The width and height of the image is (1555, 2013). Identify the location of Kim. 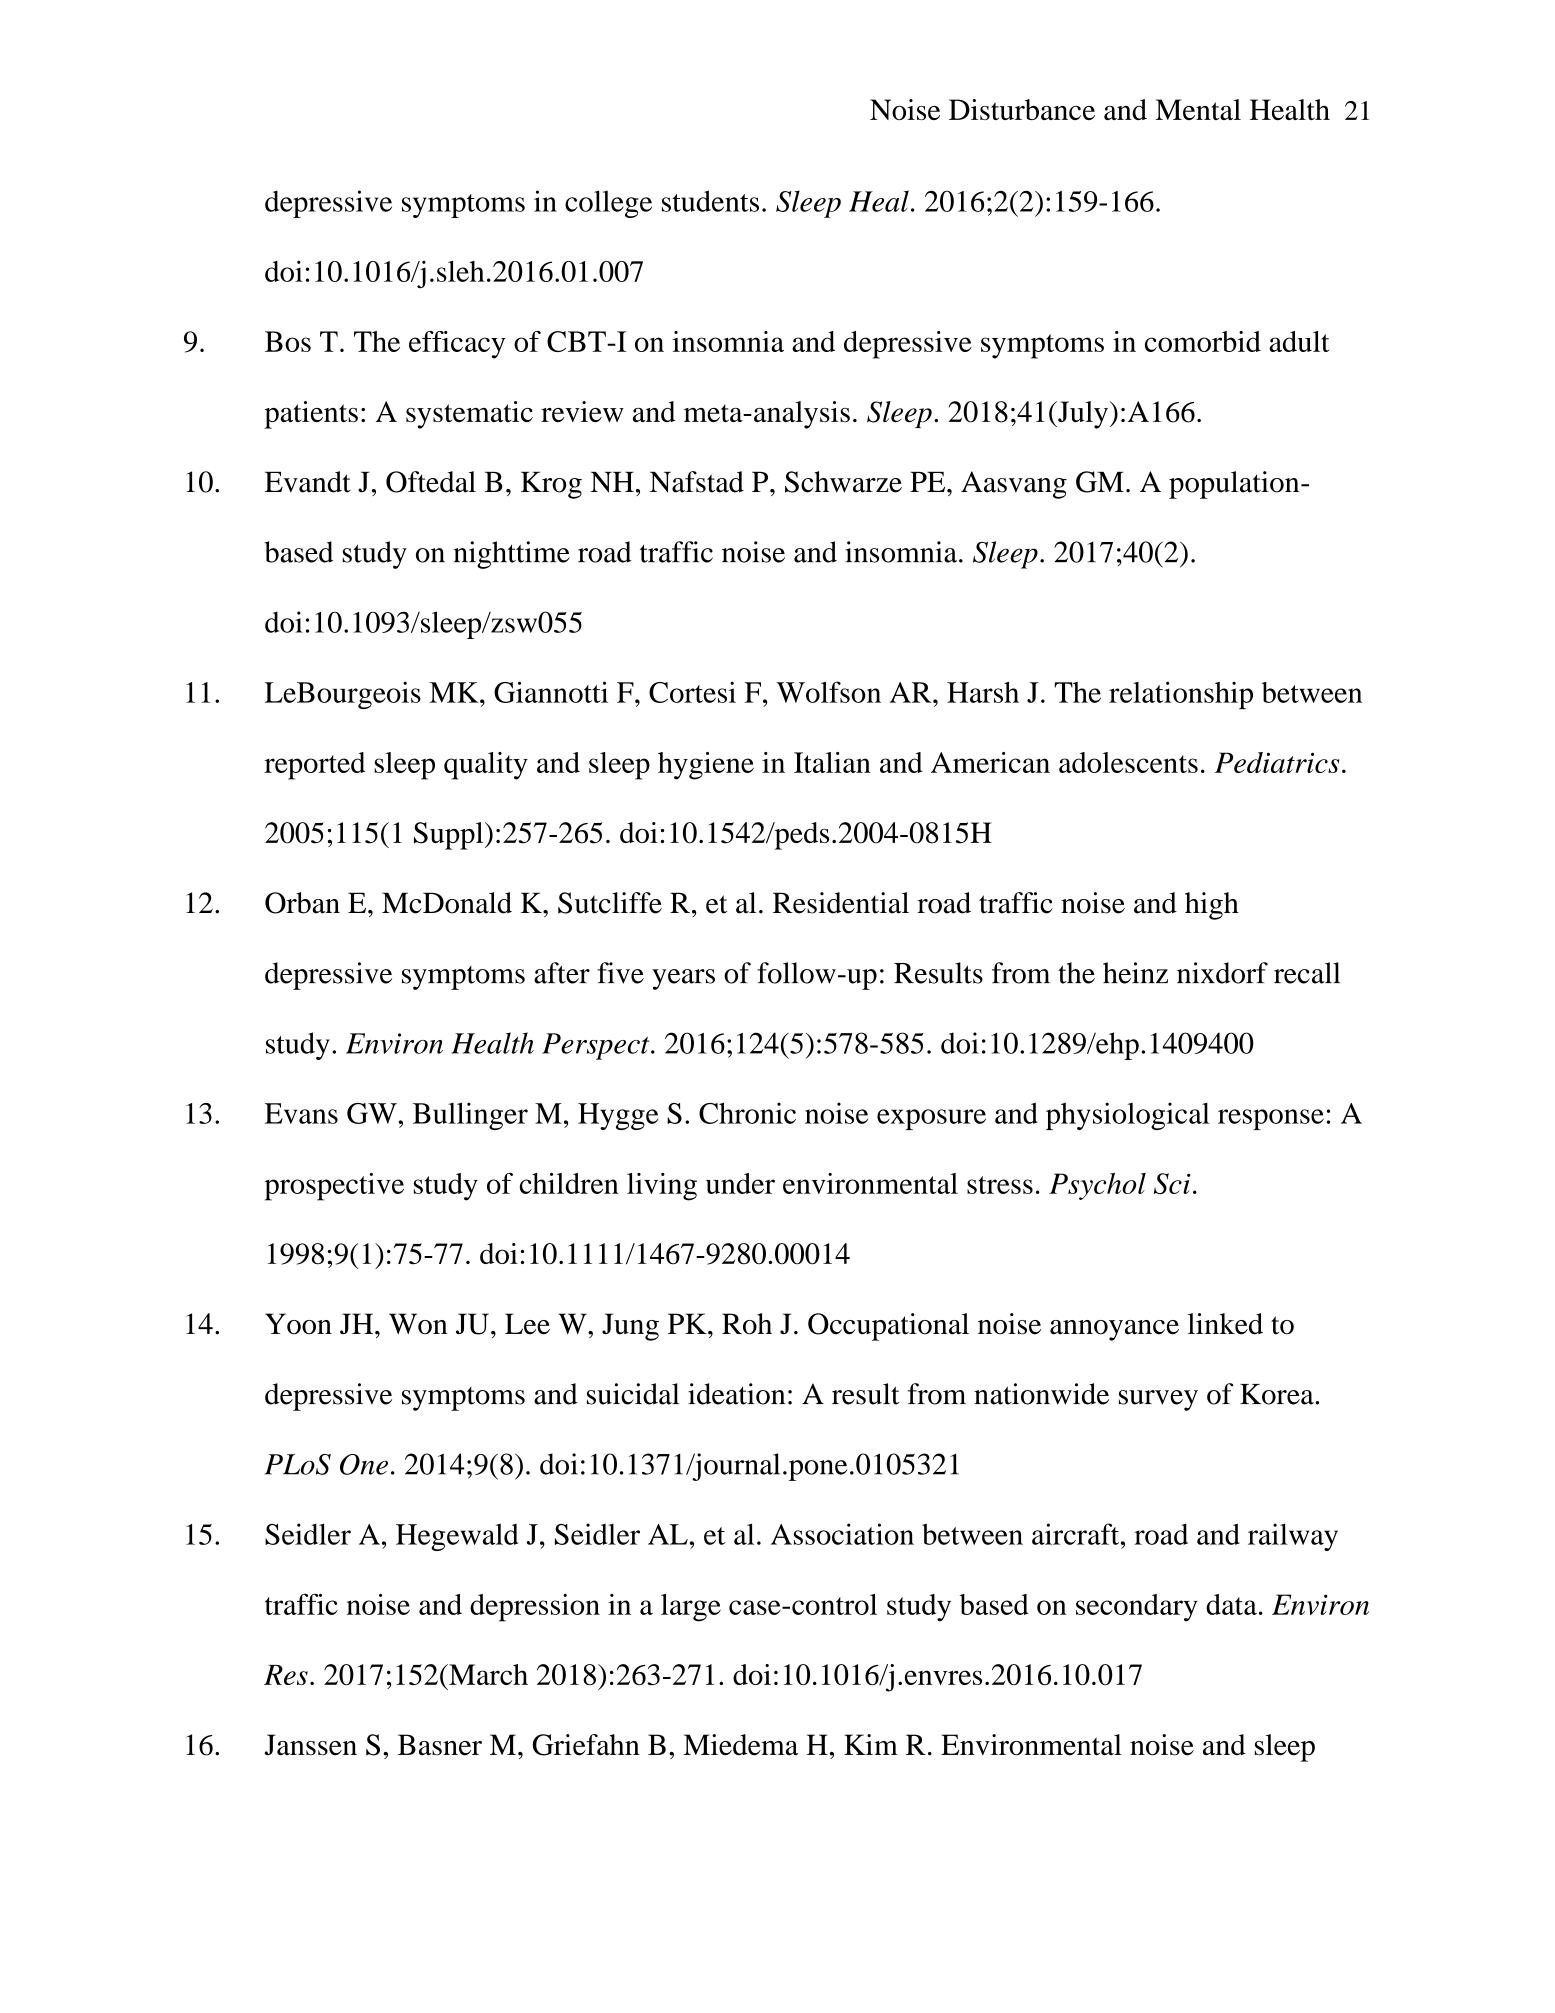
(871, 1744).
